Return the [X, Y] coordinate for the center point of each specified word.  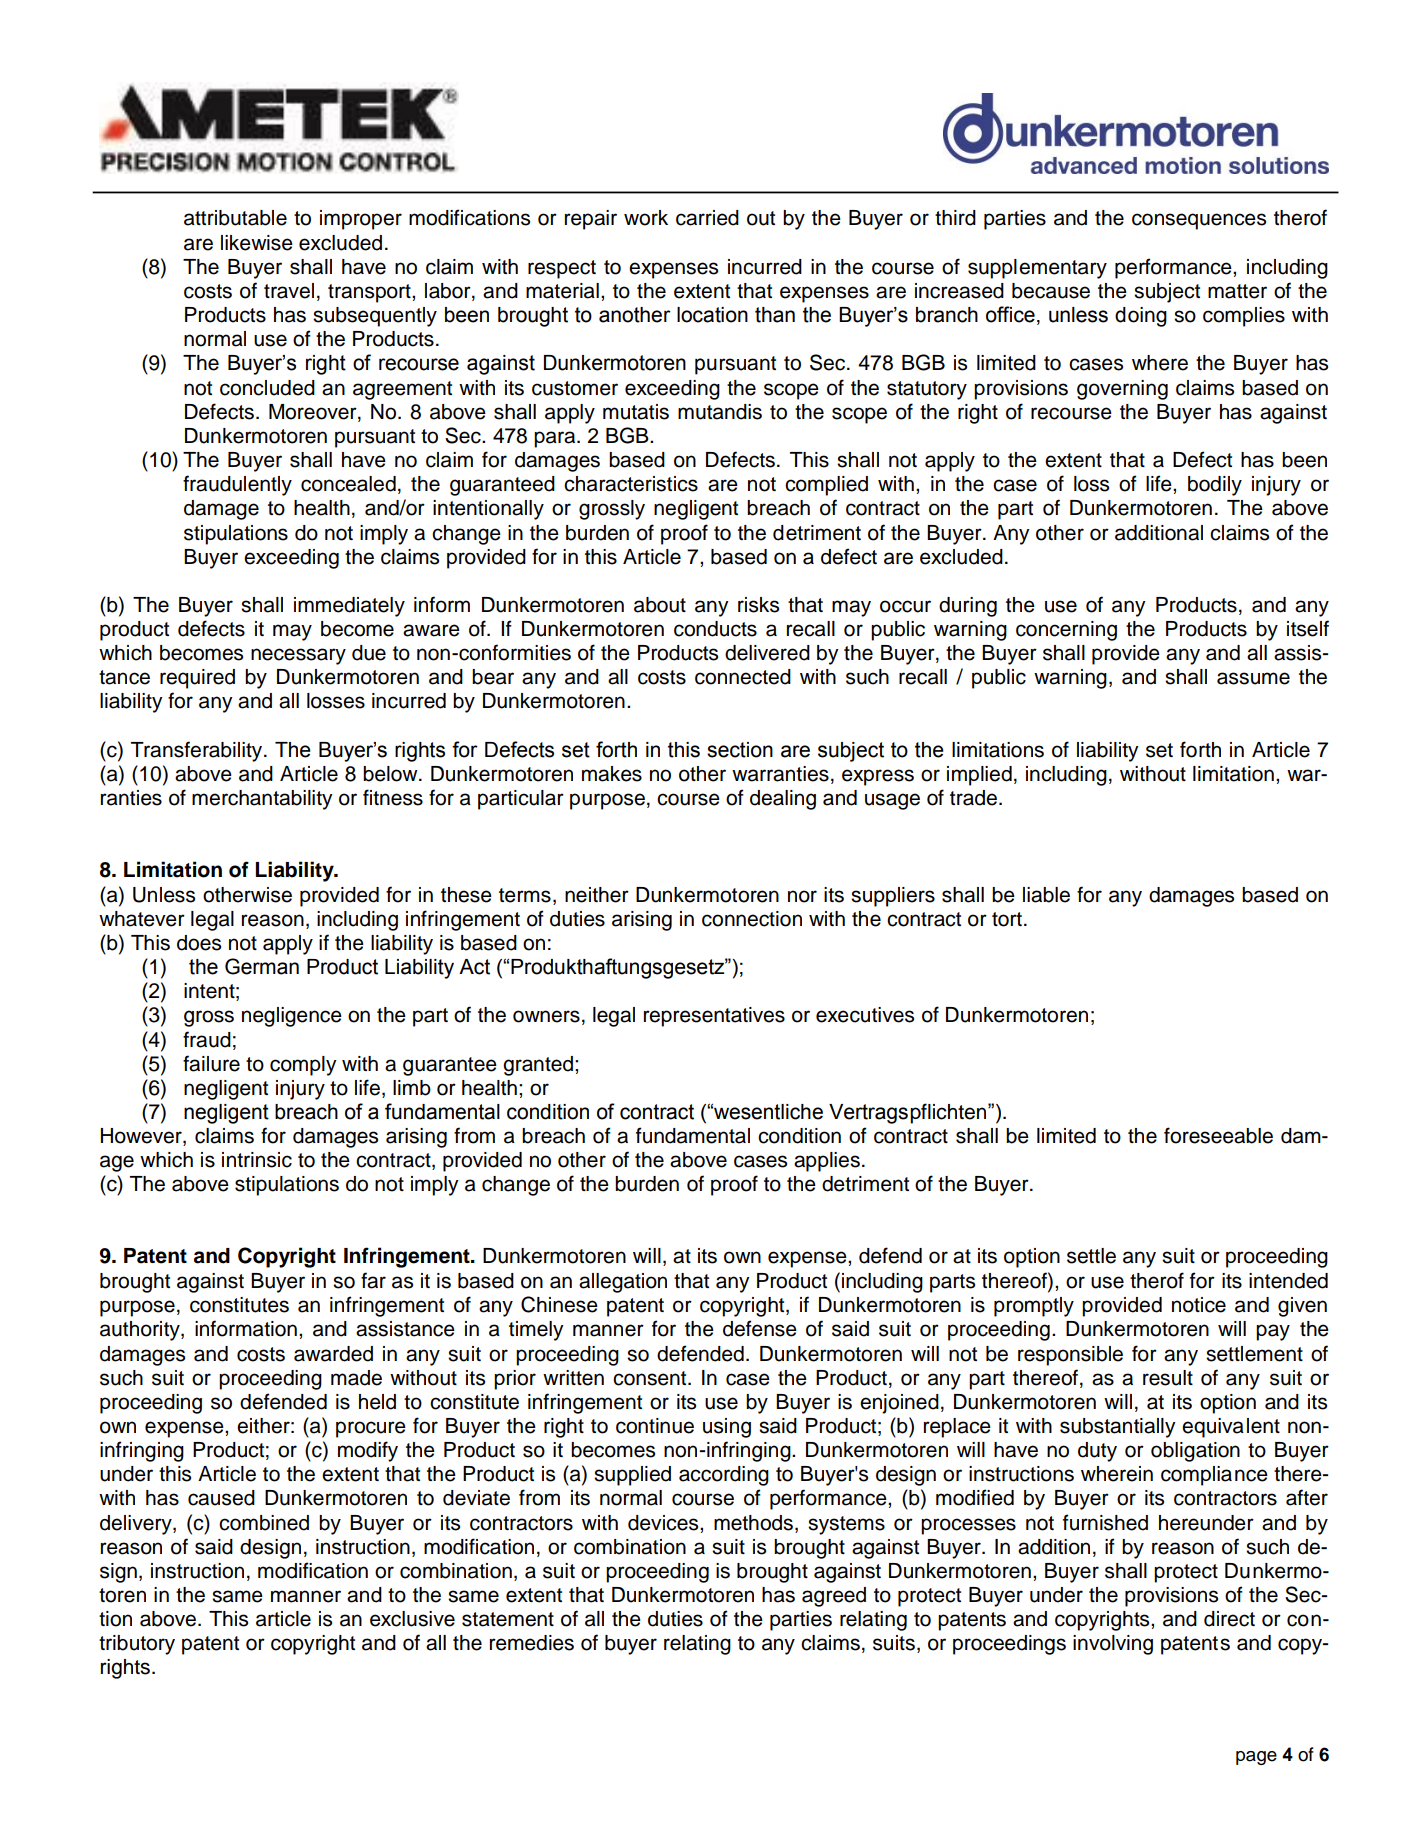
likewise [257, 243]
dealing [783, 800]
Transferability [198, 751]
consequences [1199, 221]
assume [1253, 678]
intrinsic [257, 1160]
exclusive [412, 1619]
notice [1199, 1305]
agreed [834, 1597]
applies [827, 1162]
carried [707, 218]
